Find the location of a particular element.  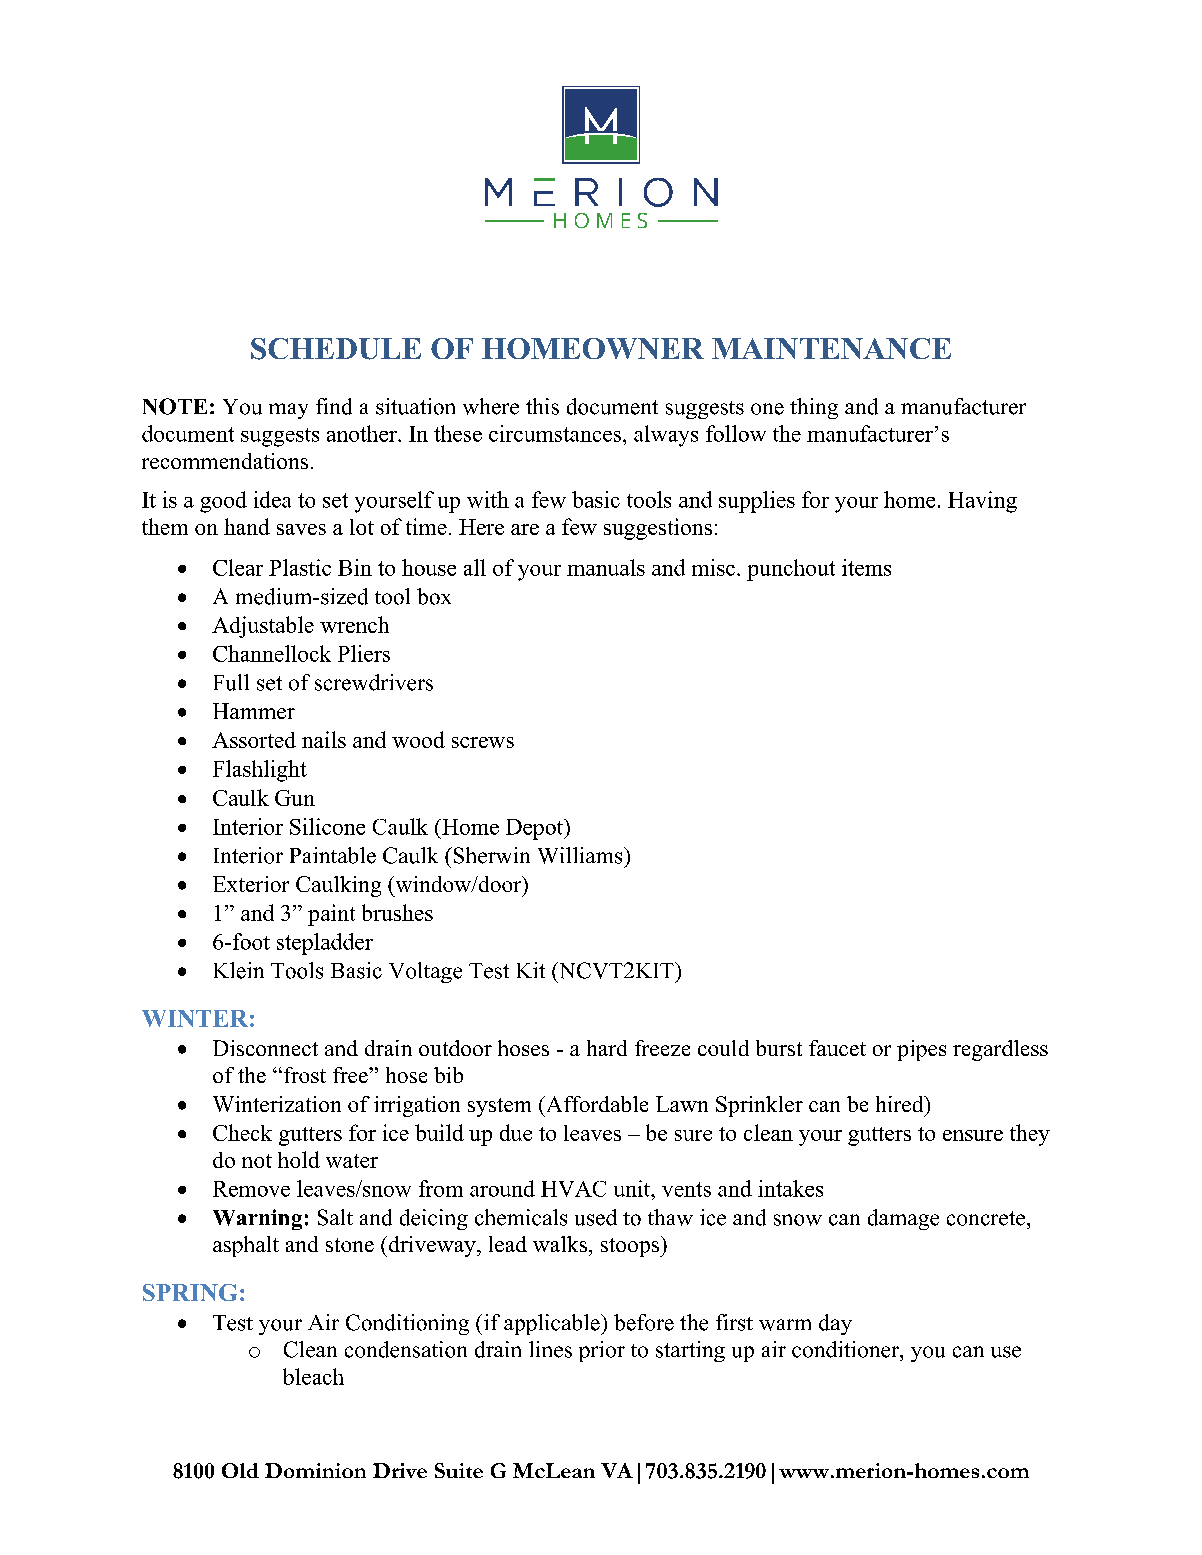

used is located at coordinates (596, 1217).
